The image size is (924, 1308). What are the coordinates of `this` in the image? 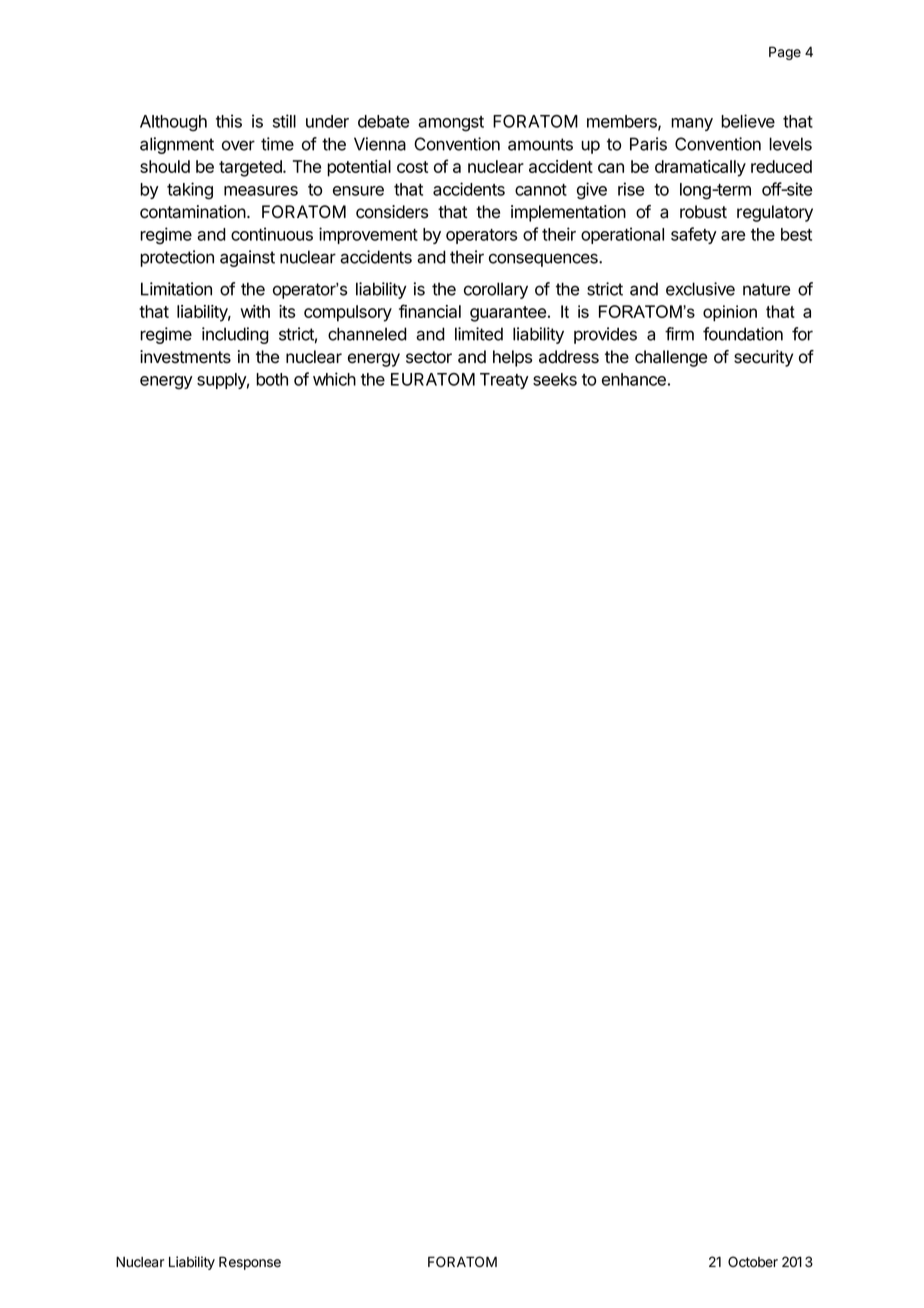 It's located at (229, 121).
